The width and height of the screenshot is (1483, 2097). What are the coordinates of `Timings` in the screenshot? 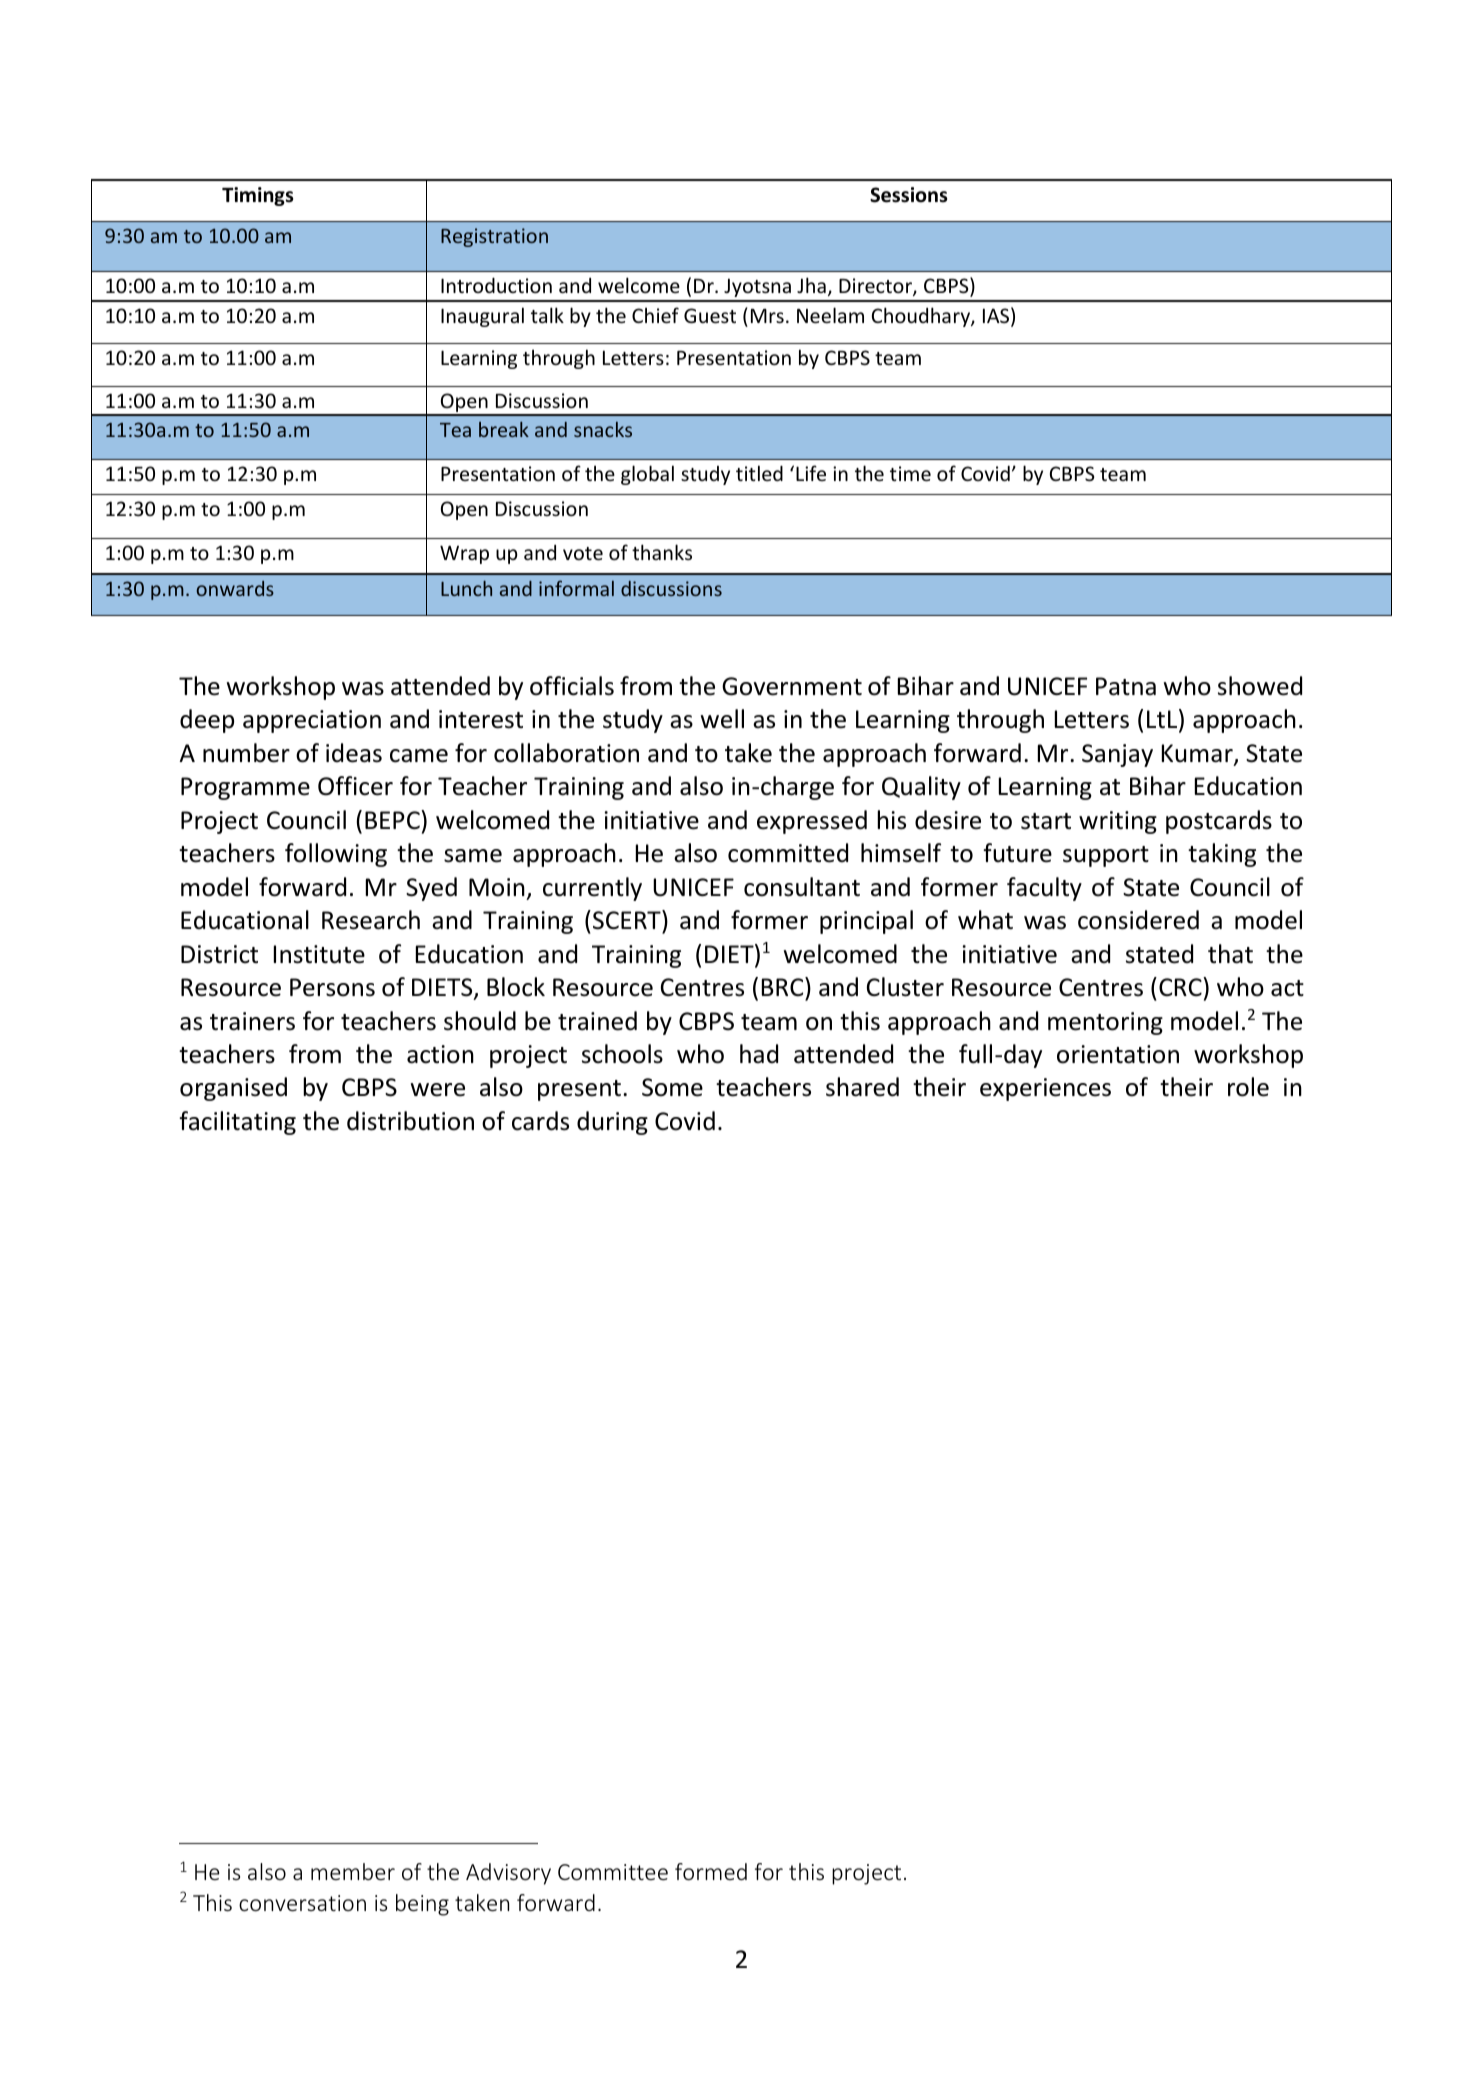 It's located at (257, 196).
